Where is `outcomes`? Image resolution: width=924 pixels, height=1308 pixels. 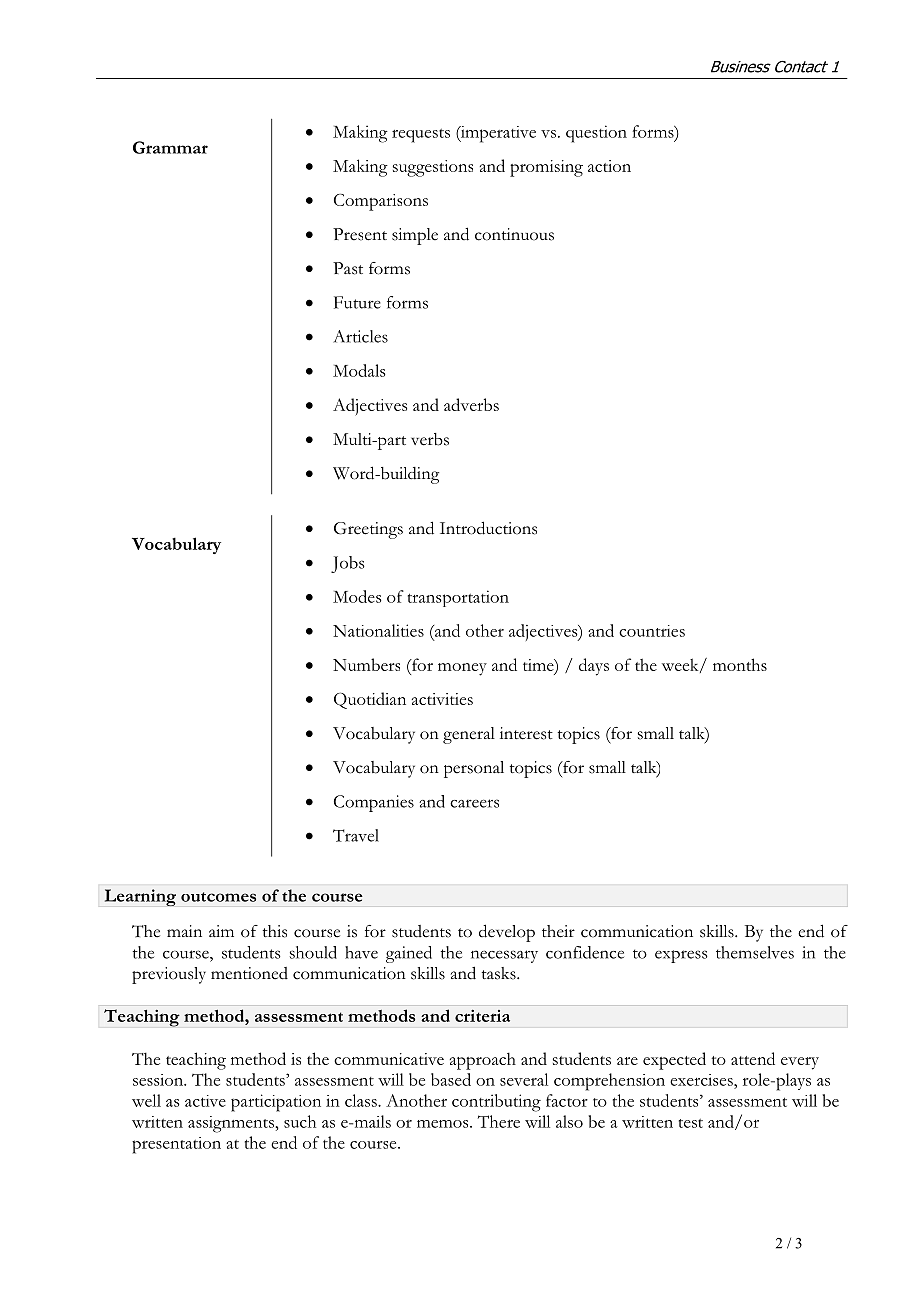 outcomes is located at coordinates (218, 897).
